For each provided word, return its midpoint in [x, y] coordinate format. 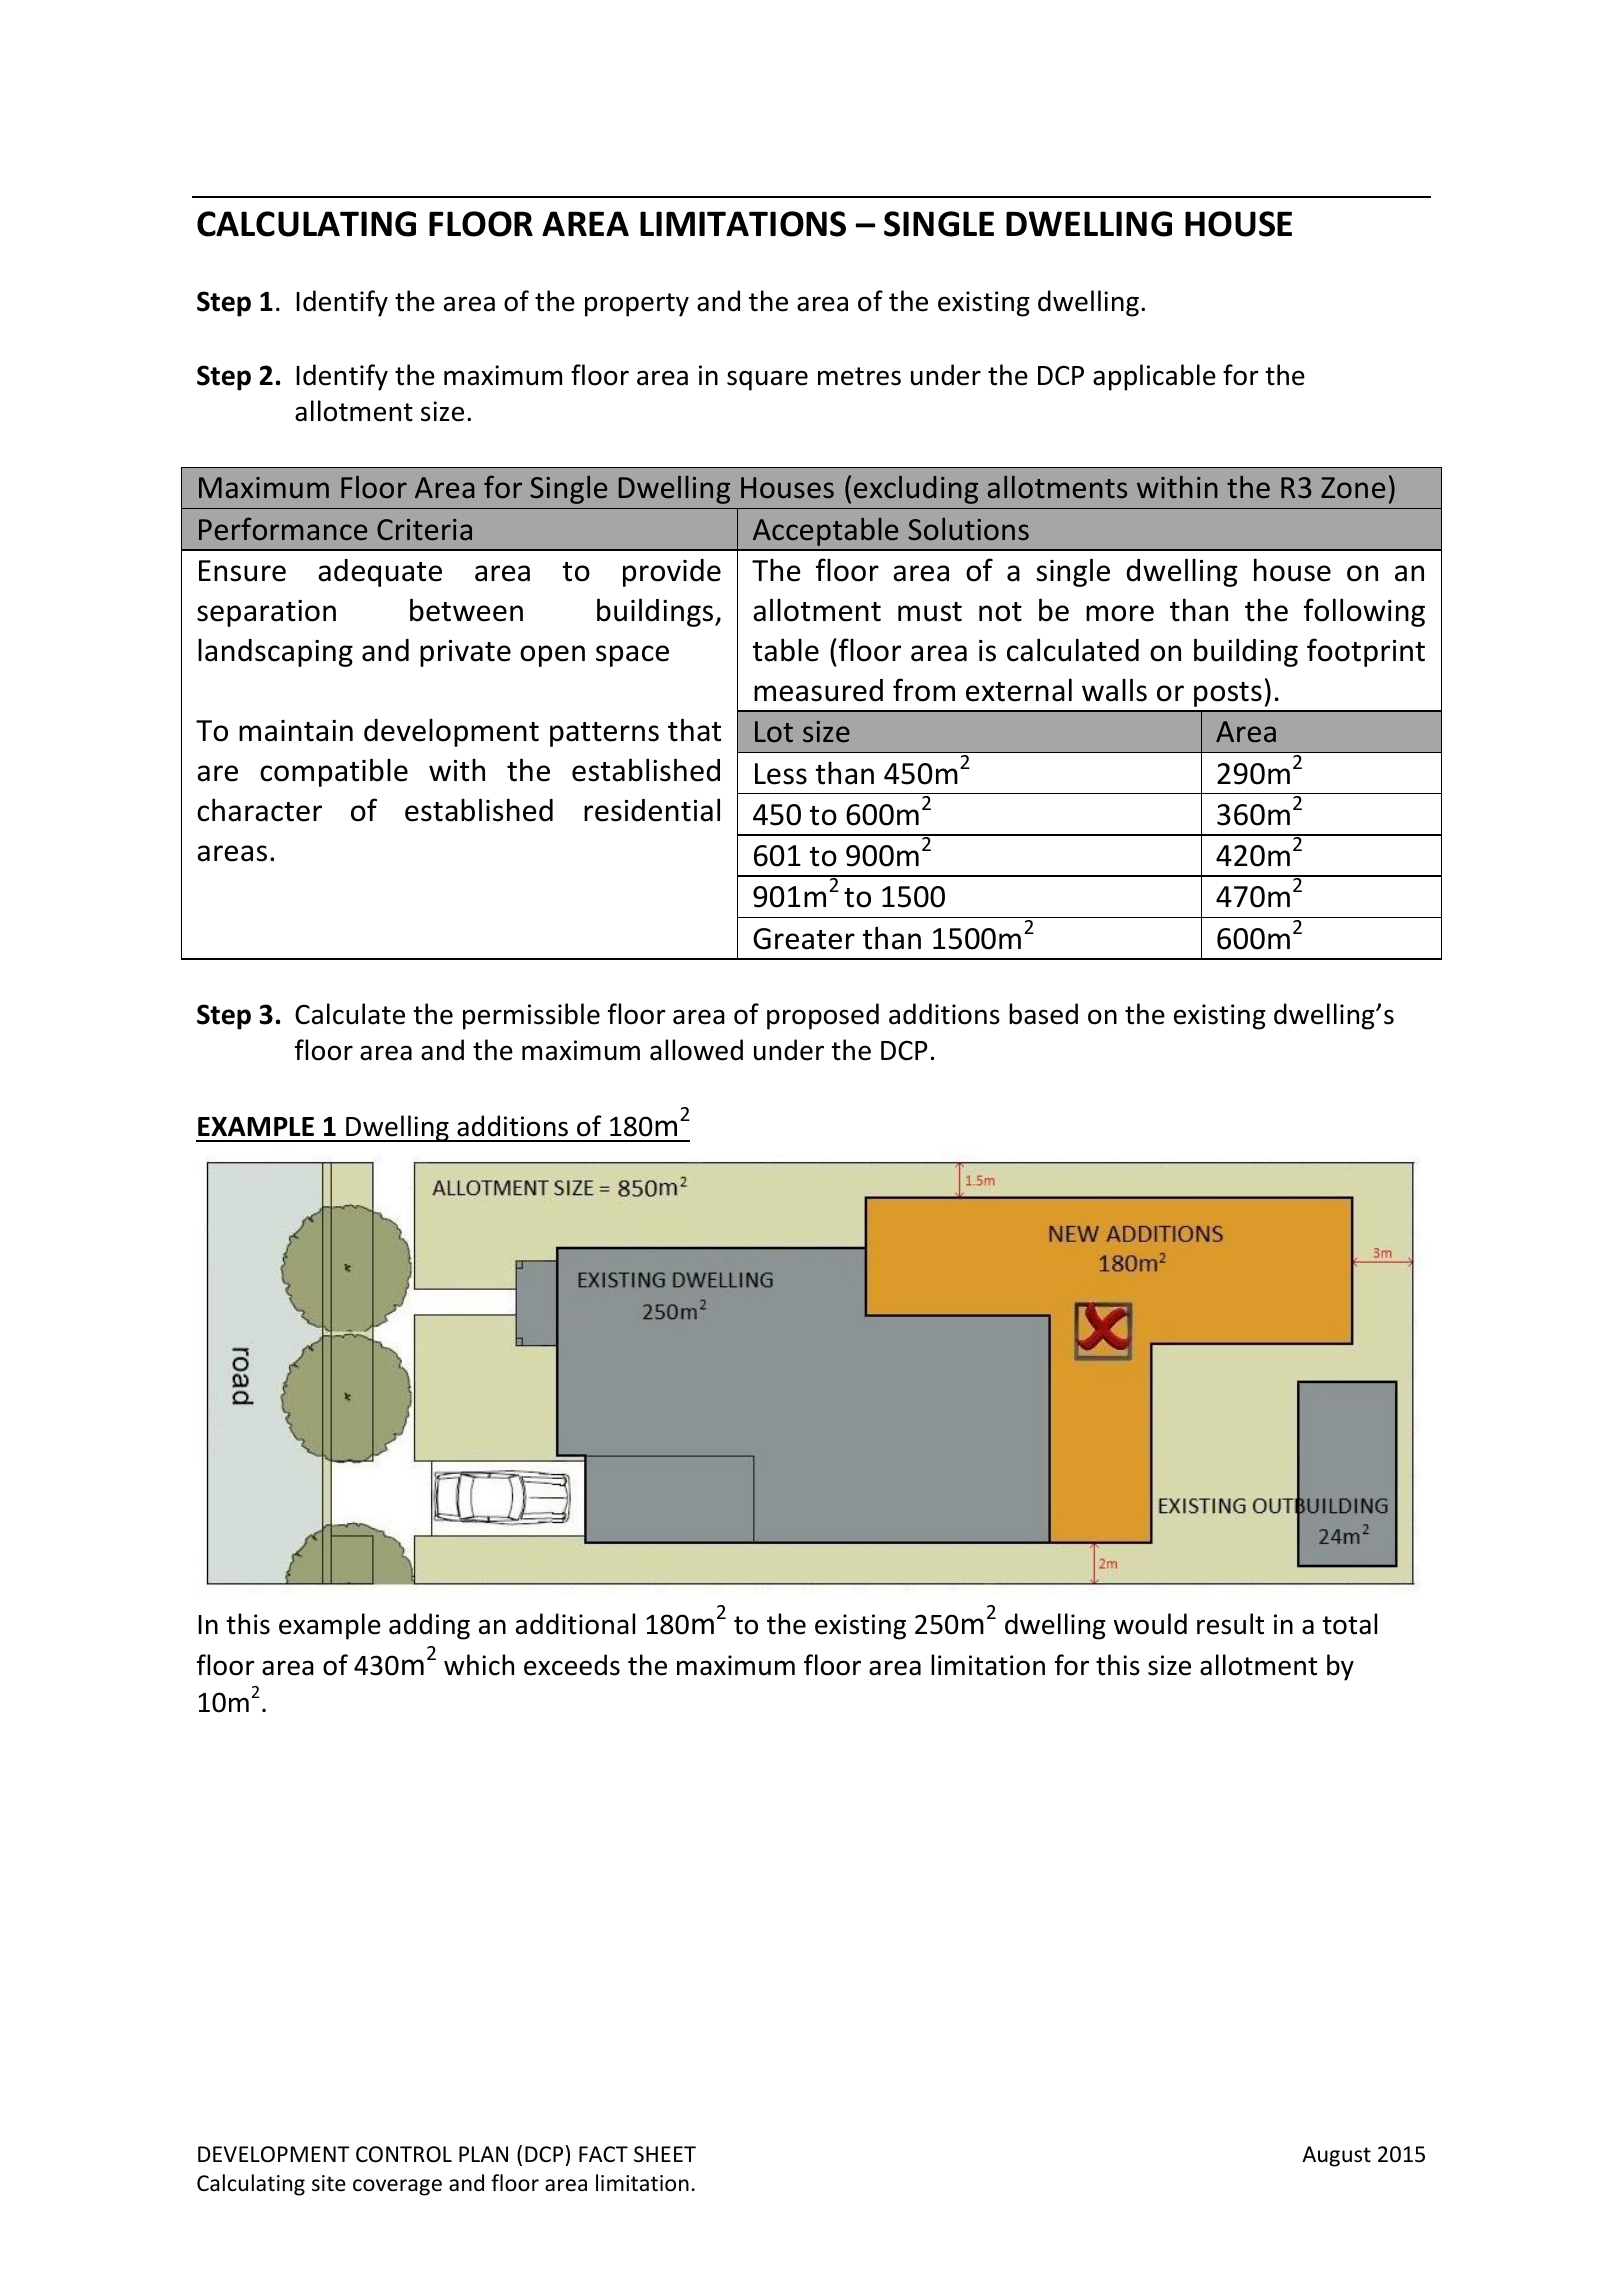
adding [429, 1626]
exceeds [572, 1665]
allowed [696, 1050]
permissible [531, 1016]
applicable [1154, 377]
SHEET [665, 2154]
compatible [334, 772]
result [1230, 1624]
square [767, 380]
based [1043, 1014]
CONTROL [404, 2154]
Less [781, 774]
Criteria [424, 529]
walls [1114, 690]
